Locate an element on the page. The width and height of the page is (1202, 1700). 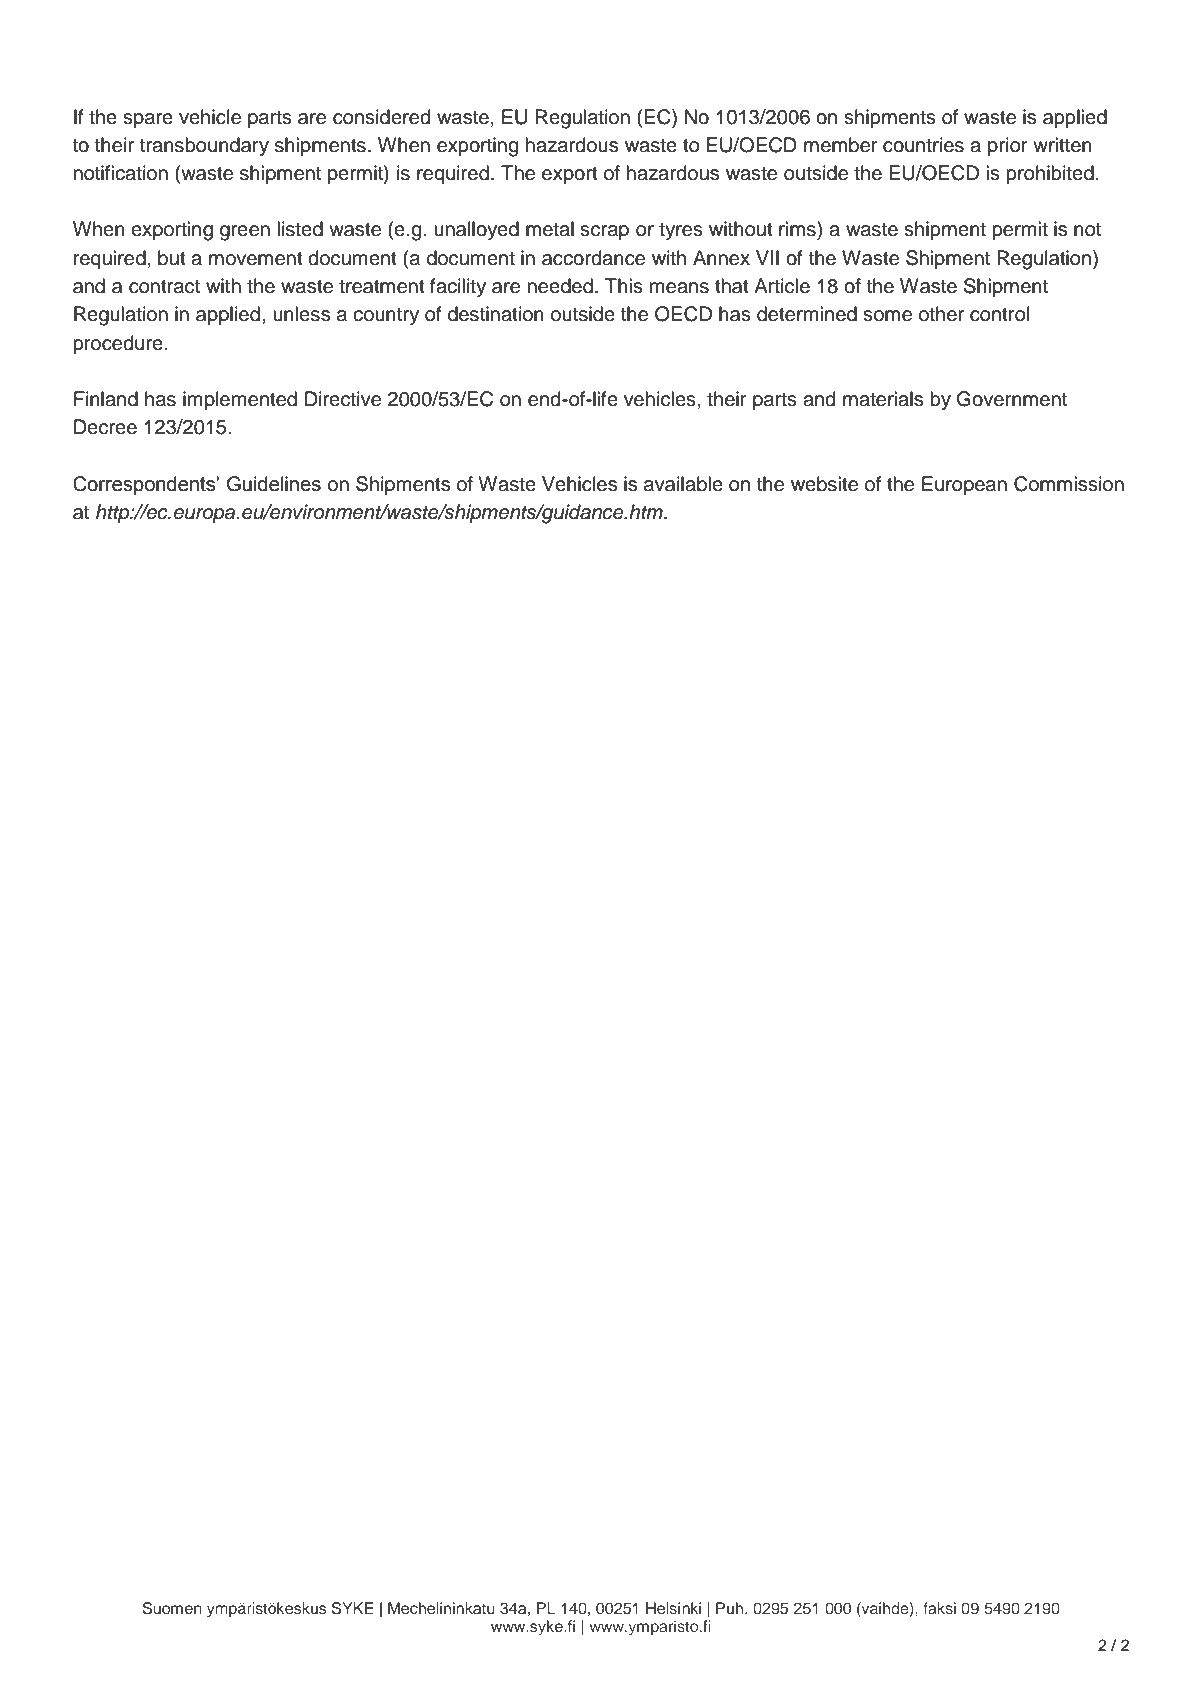
European is located at coordinates (964, 485).
